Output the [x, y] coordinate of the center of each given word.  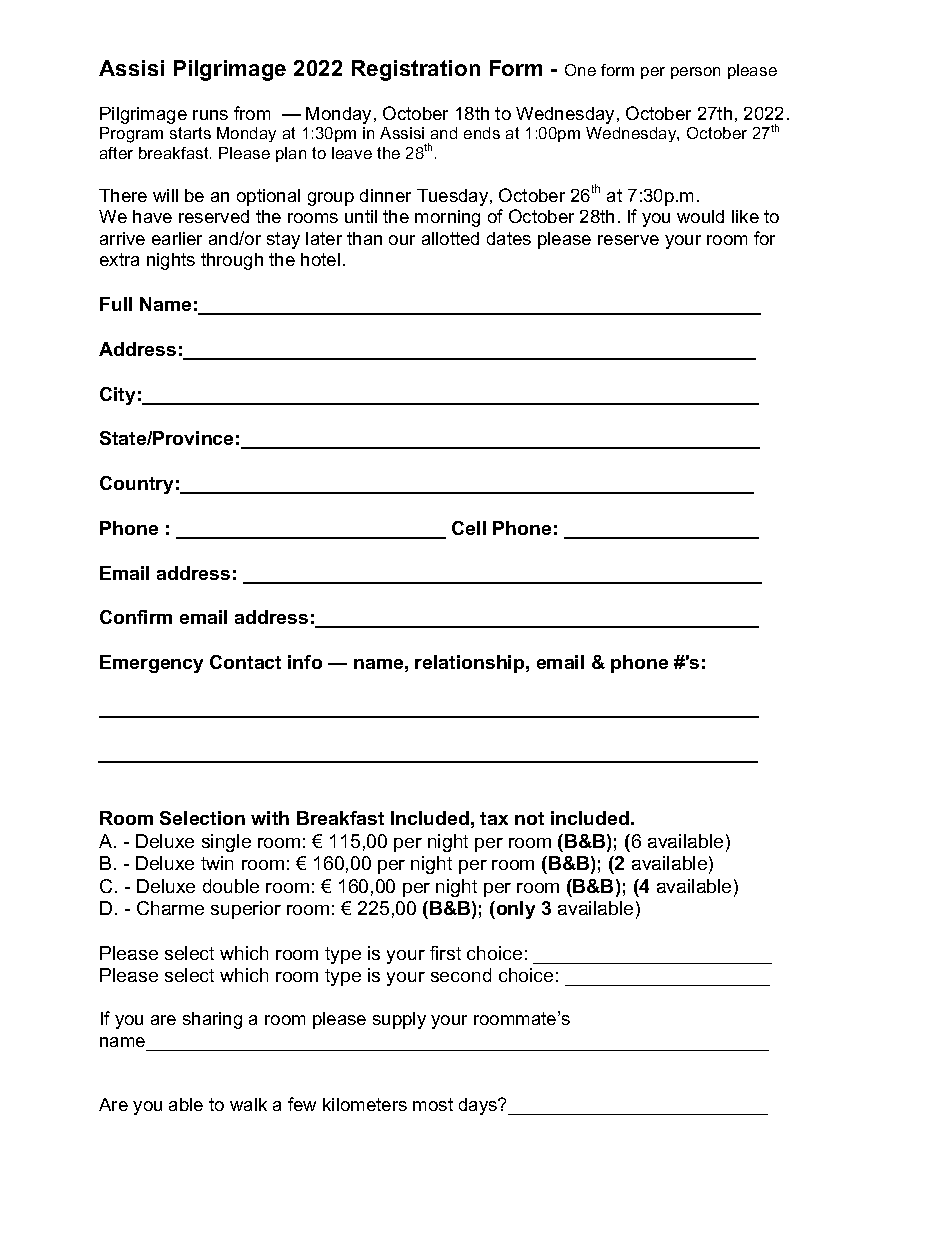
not [529, 818]
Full [116, 304]
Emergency [151, 664]
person [695, 73]
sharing [212, 1020]
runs [210, 115]
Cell [469, 528]
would [700, 216]
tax [494, 818]
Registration [416, 70]
